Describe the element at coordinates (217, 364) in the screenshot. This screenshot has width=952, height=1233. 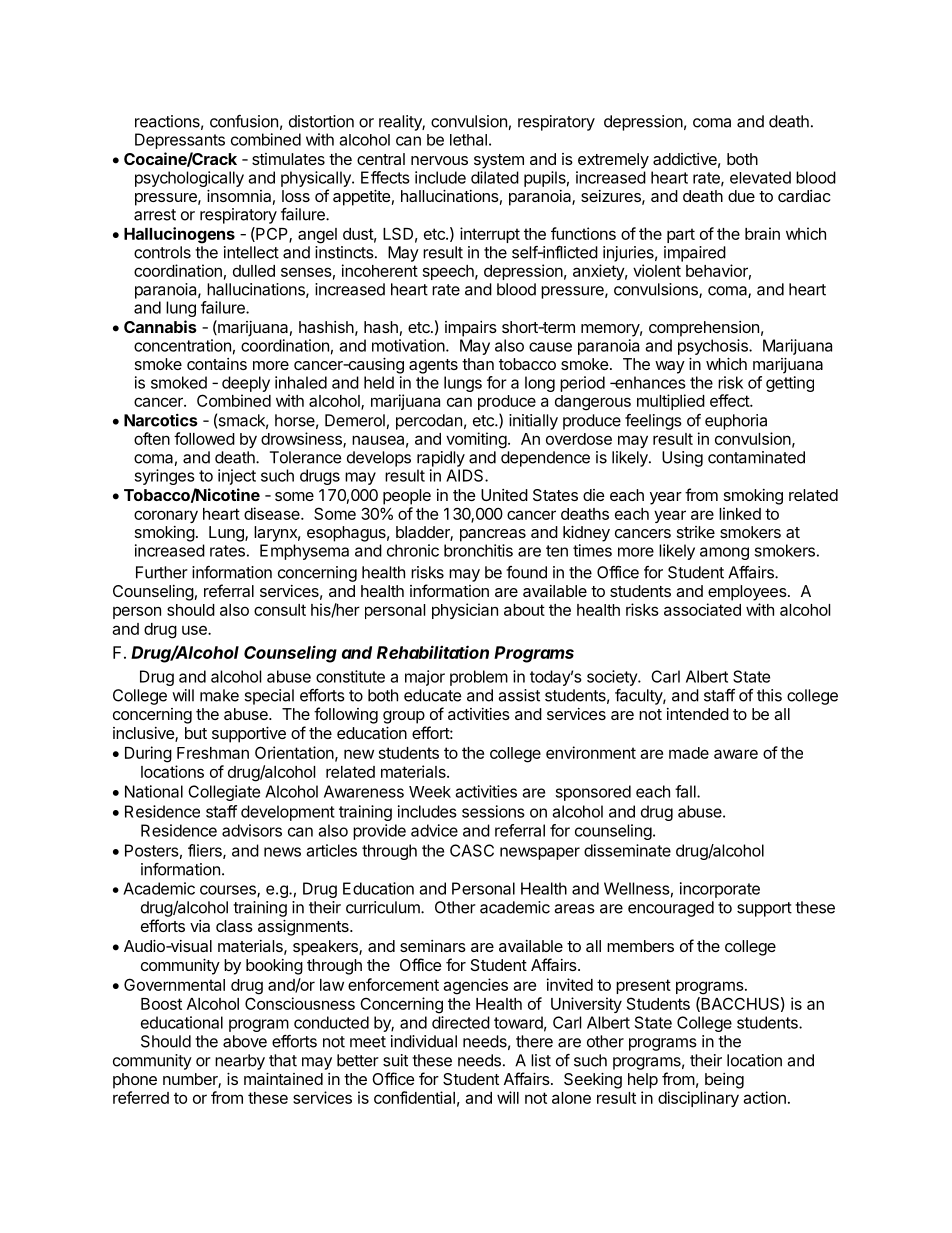
I see `contains` at that location.
